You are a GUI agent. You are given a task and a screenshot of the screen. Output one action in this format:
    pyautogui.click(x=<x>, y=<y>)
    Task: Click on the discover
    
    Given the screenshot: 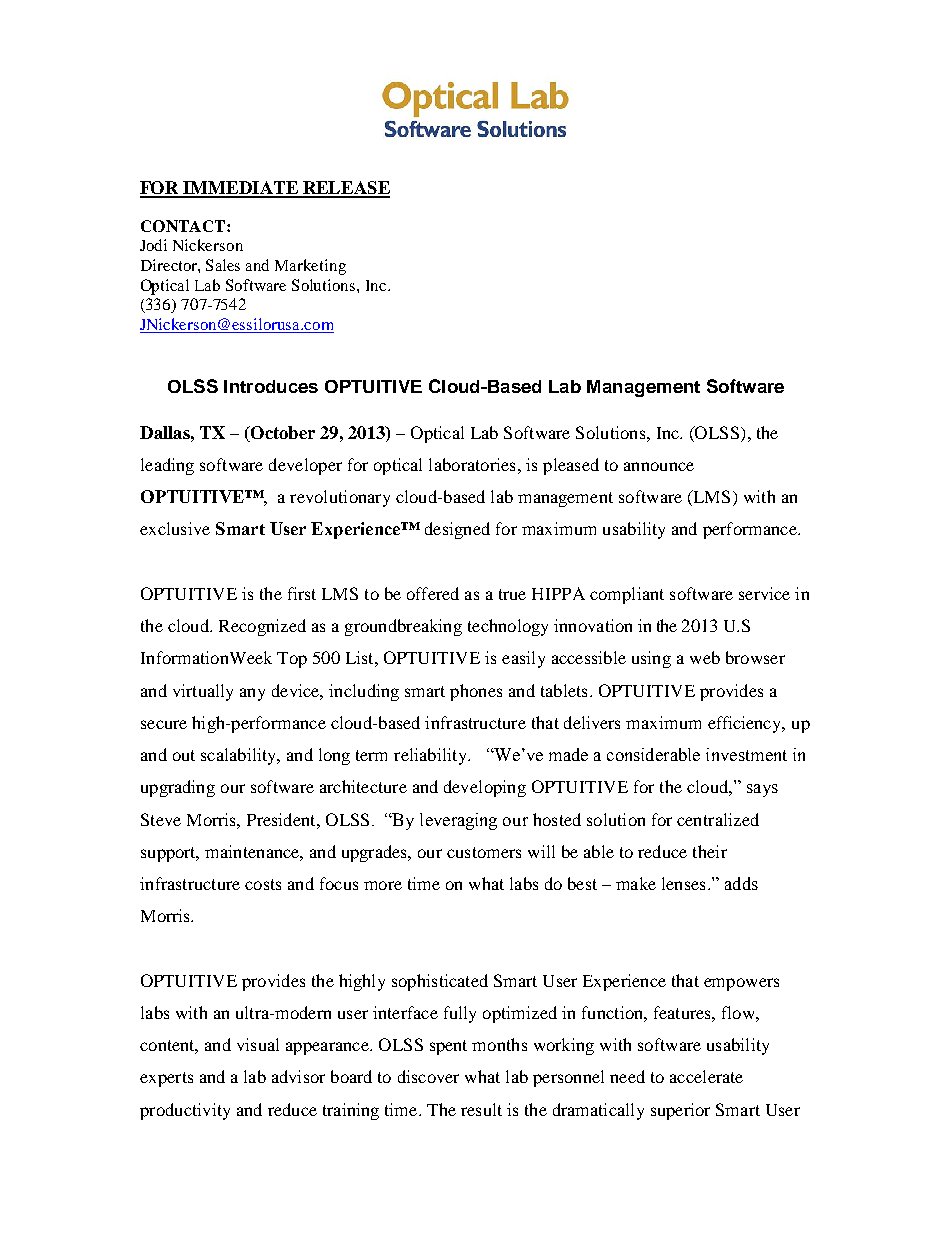 What is the action you would take?
    pyautogui.click(x=428, y=1076)
